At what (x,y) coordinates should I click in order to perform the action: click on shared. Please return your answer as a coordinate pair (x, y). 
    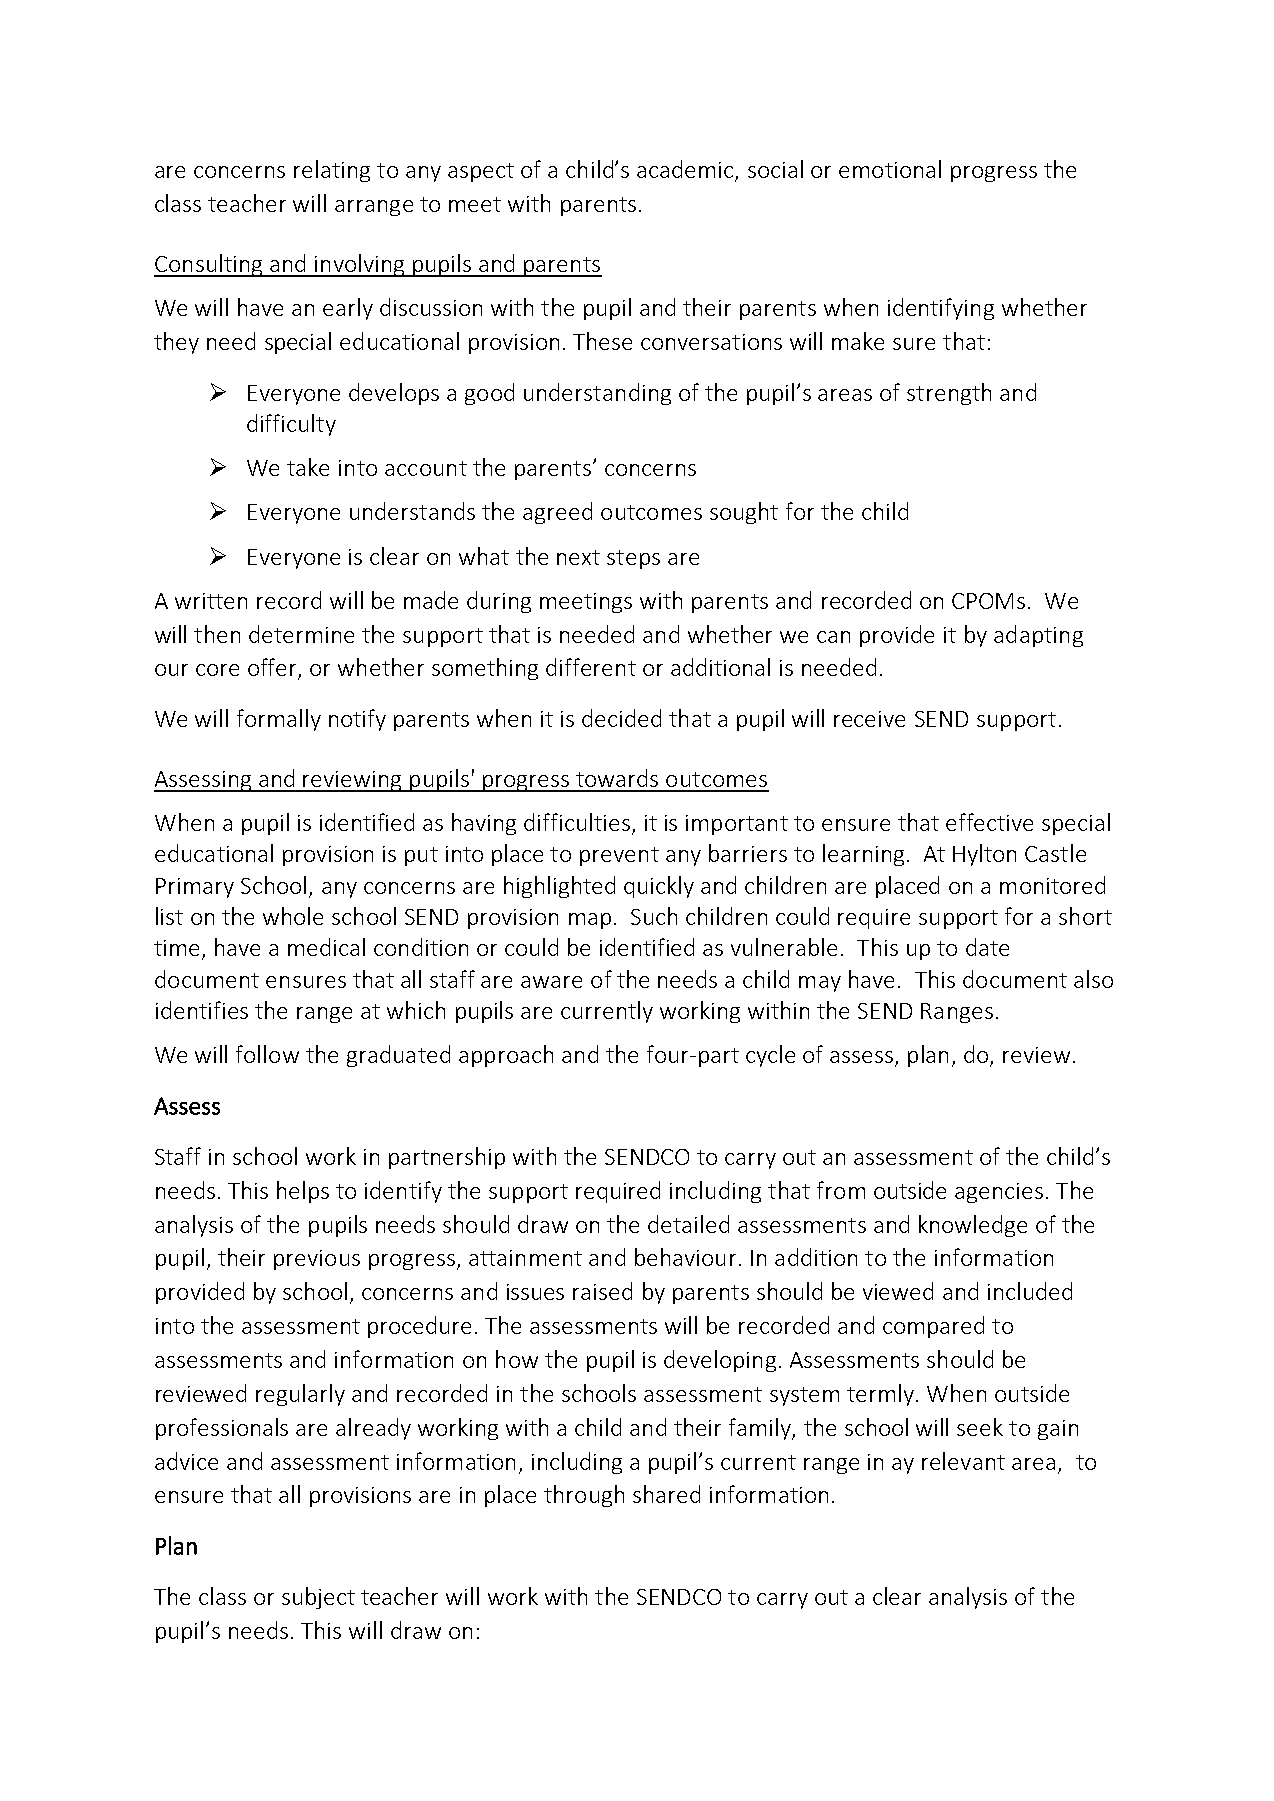
    Looking at the image, I should click on (666, 1494).
